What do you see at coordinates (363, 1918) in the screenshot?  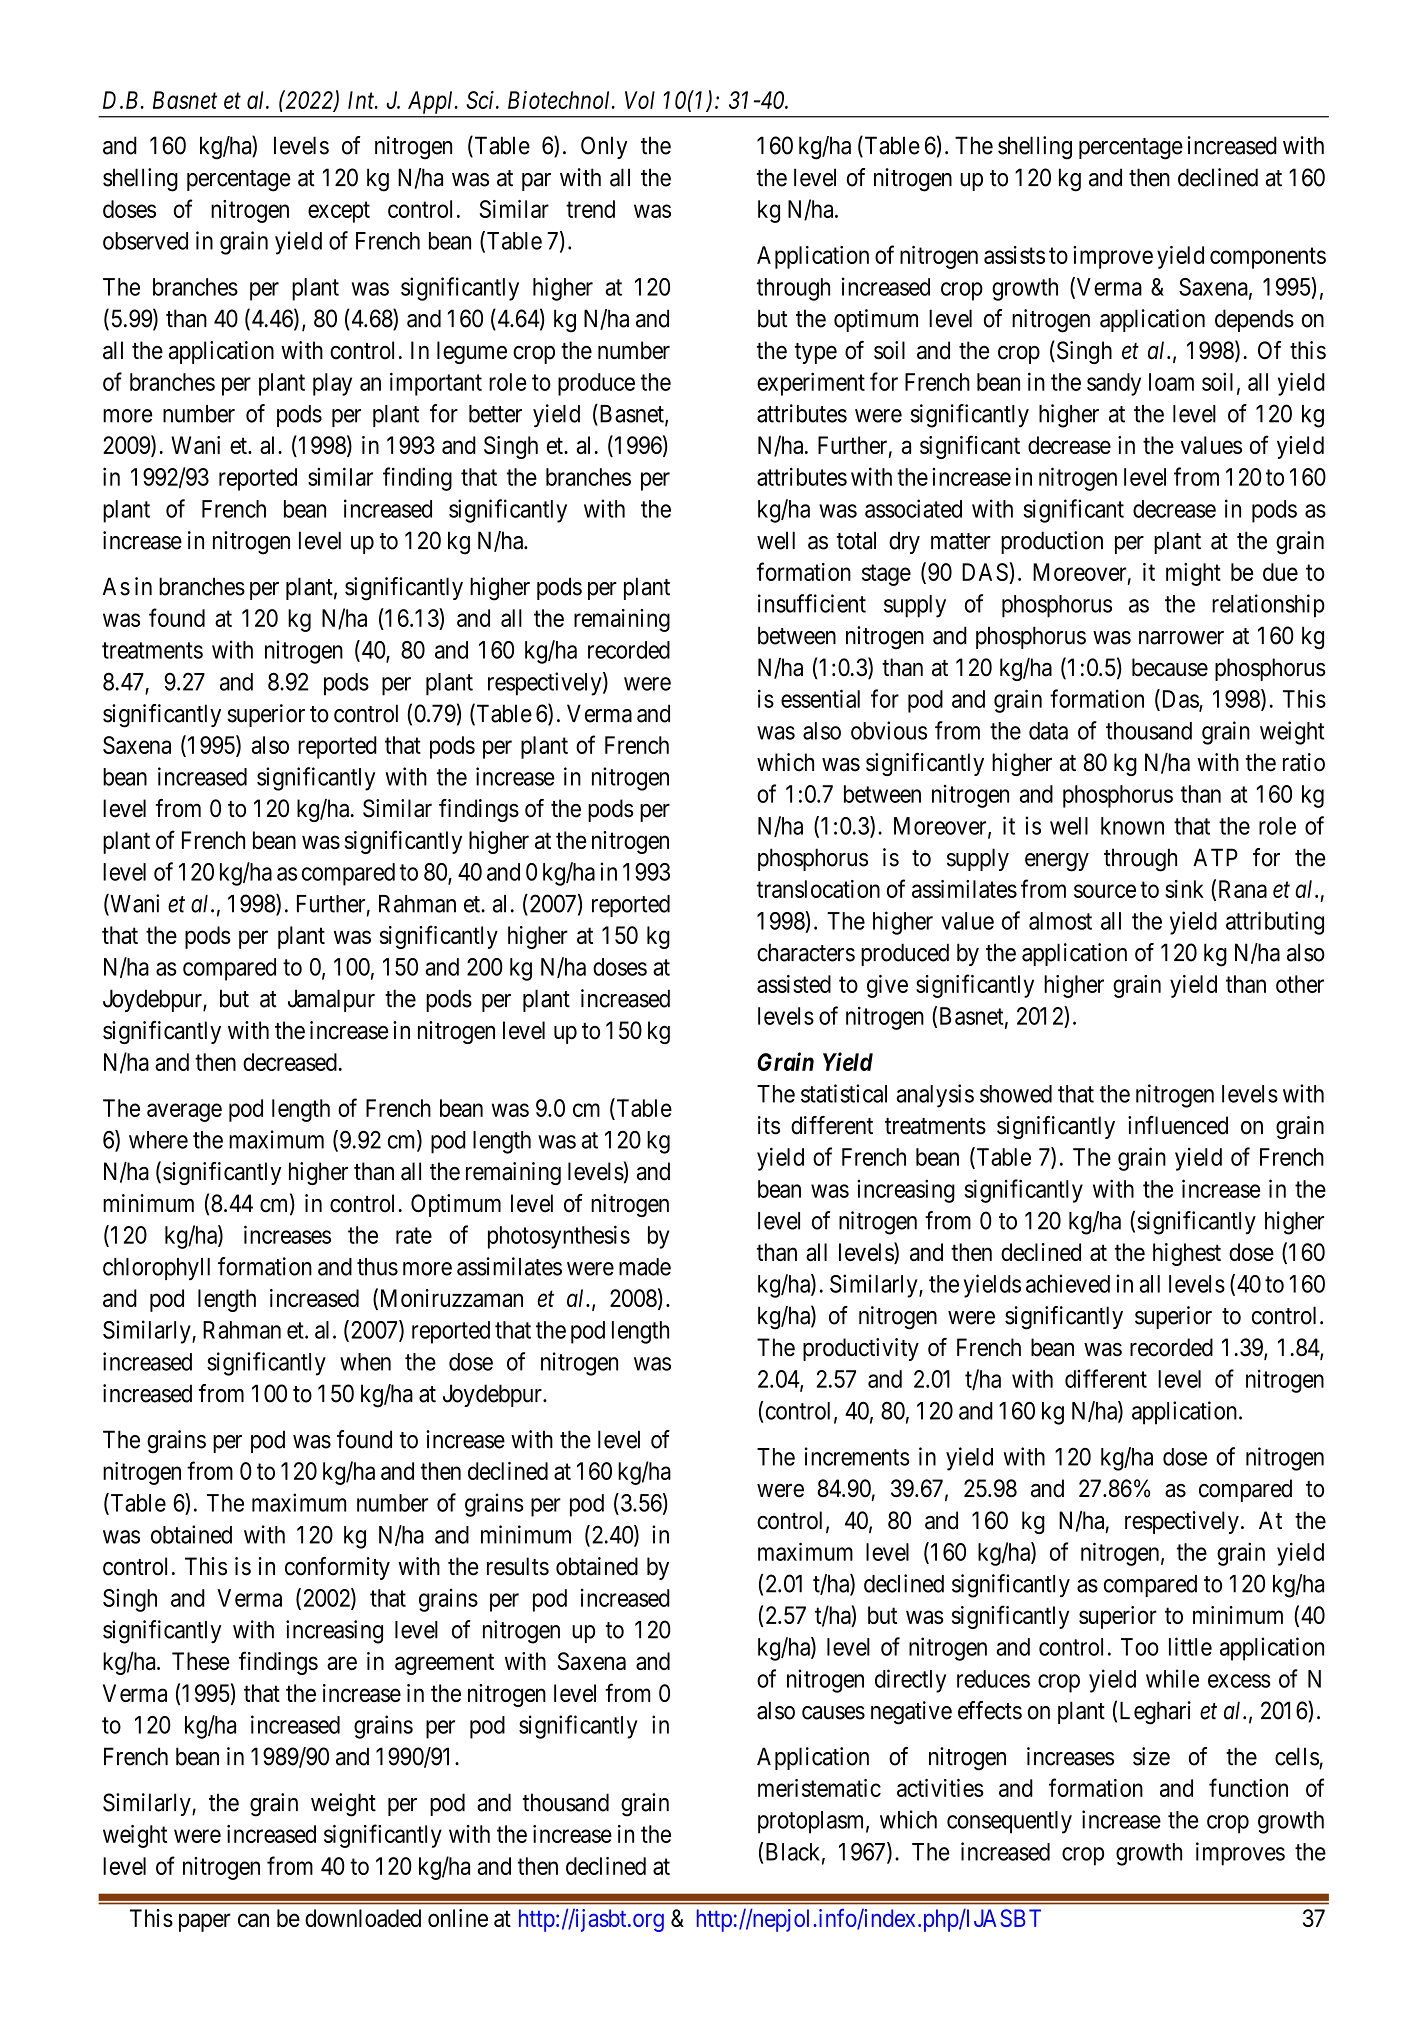 I see `downloaded` at bounding box center [363, 1918].
